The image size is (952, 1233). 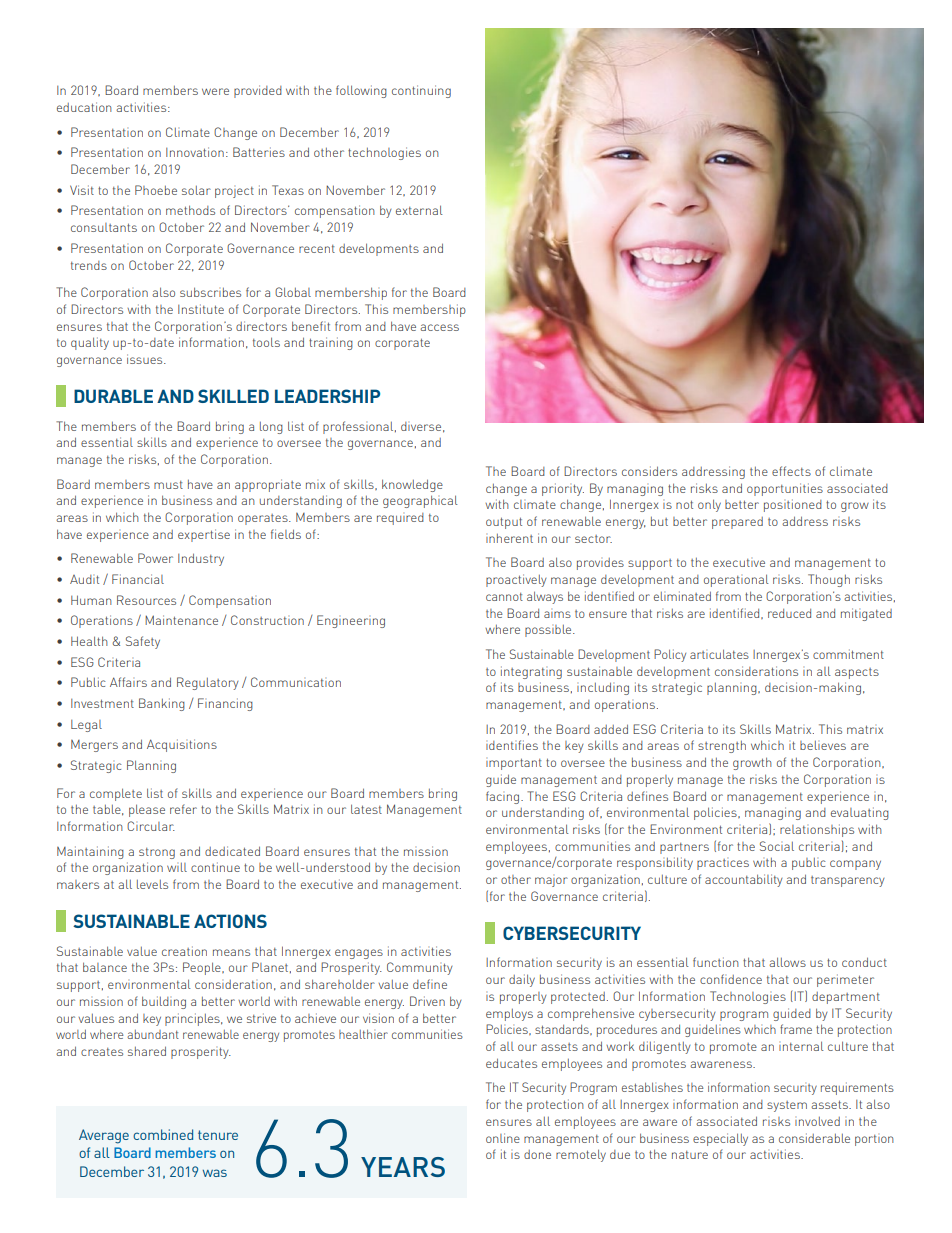 What do you see at coordinates (504, 797) in the page?
I see `facing` at bounding box center [504, 797].
